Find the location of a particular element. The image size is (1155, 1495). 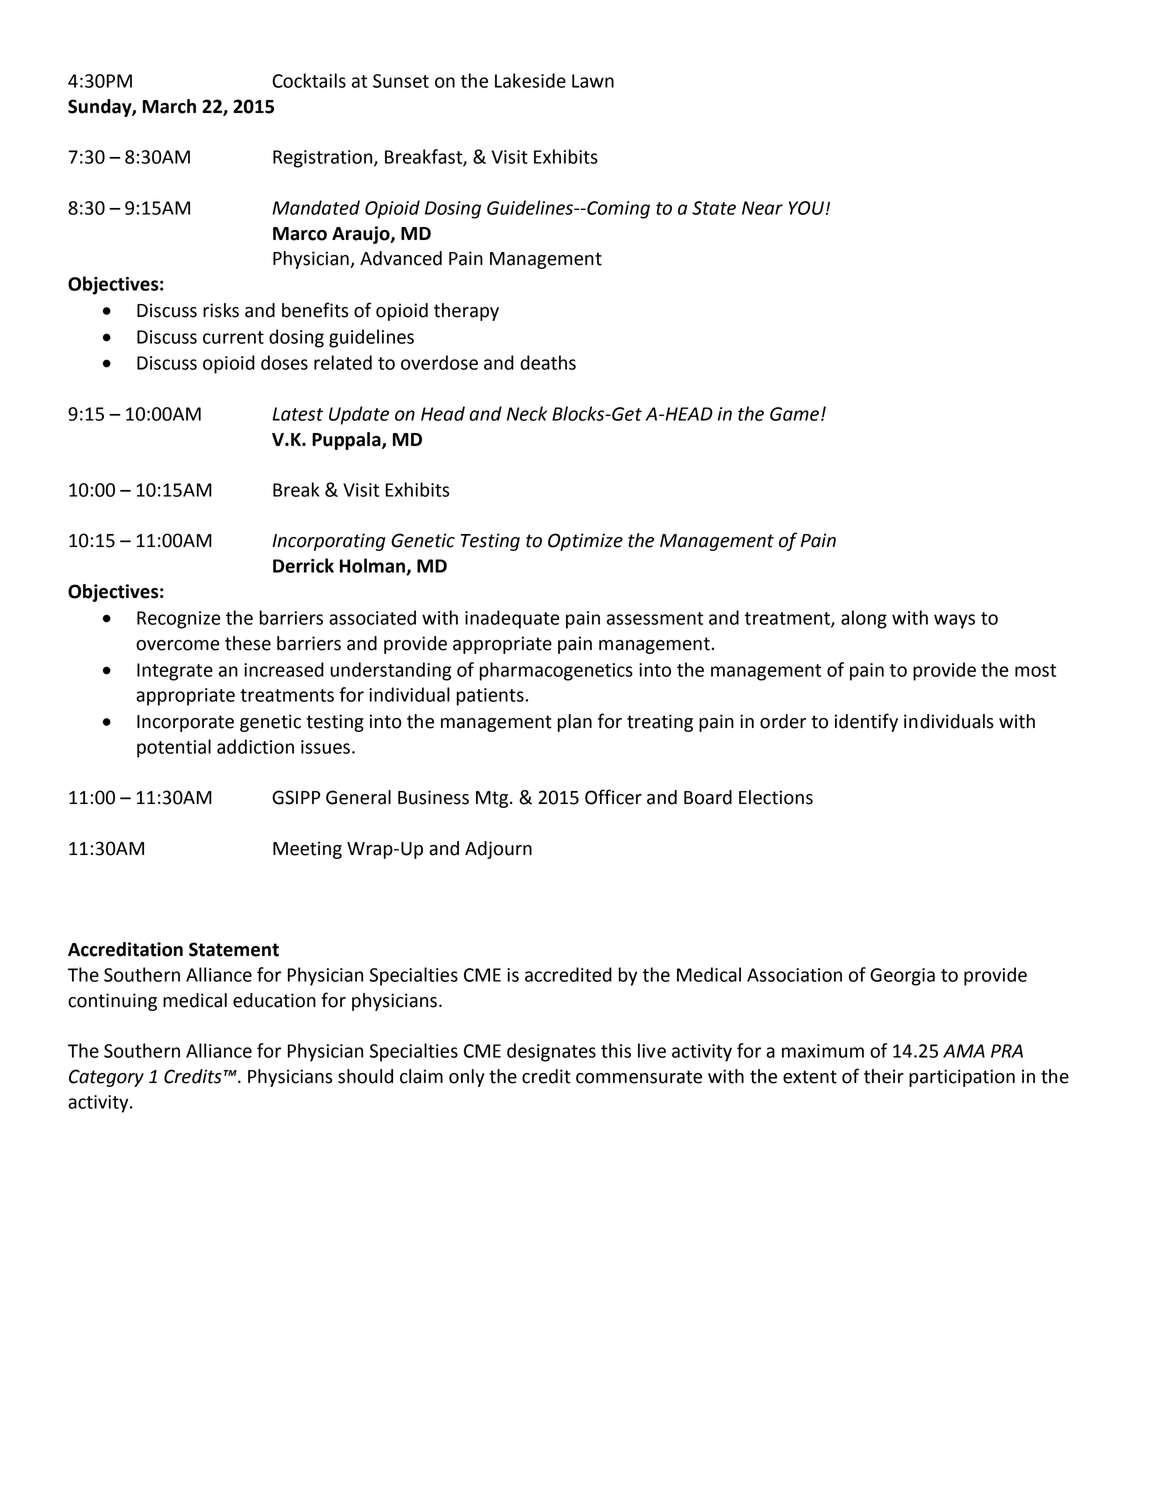

Officer is located at coordinates (613, 797).
